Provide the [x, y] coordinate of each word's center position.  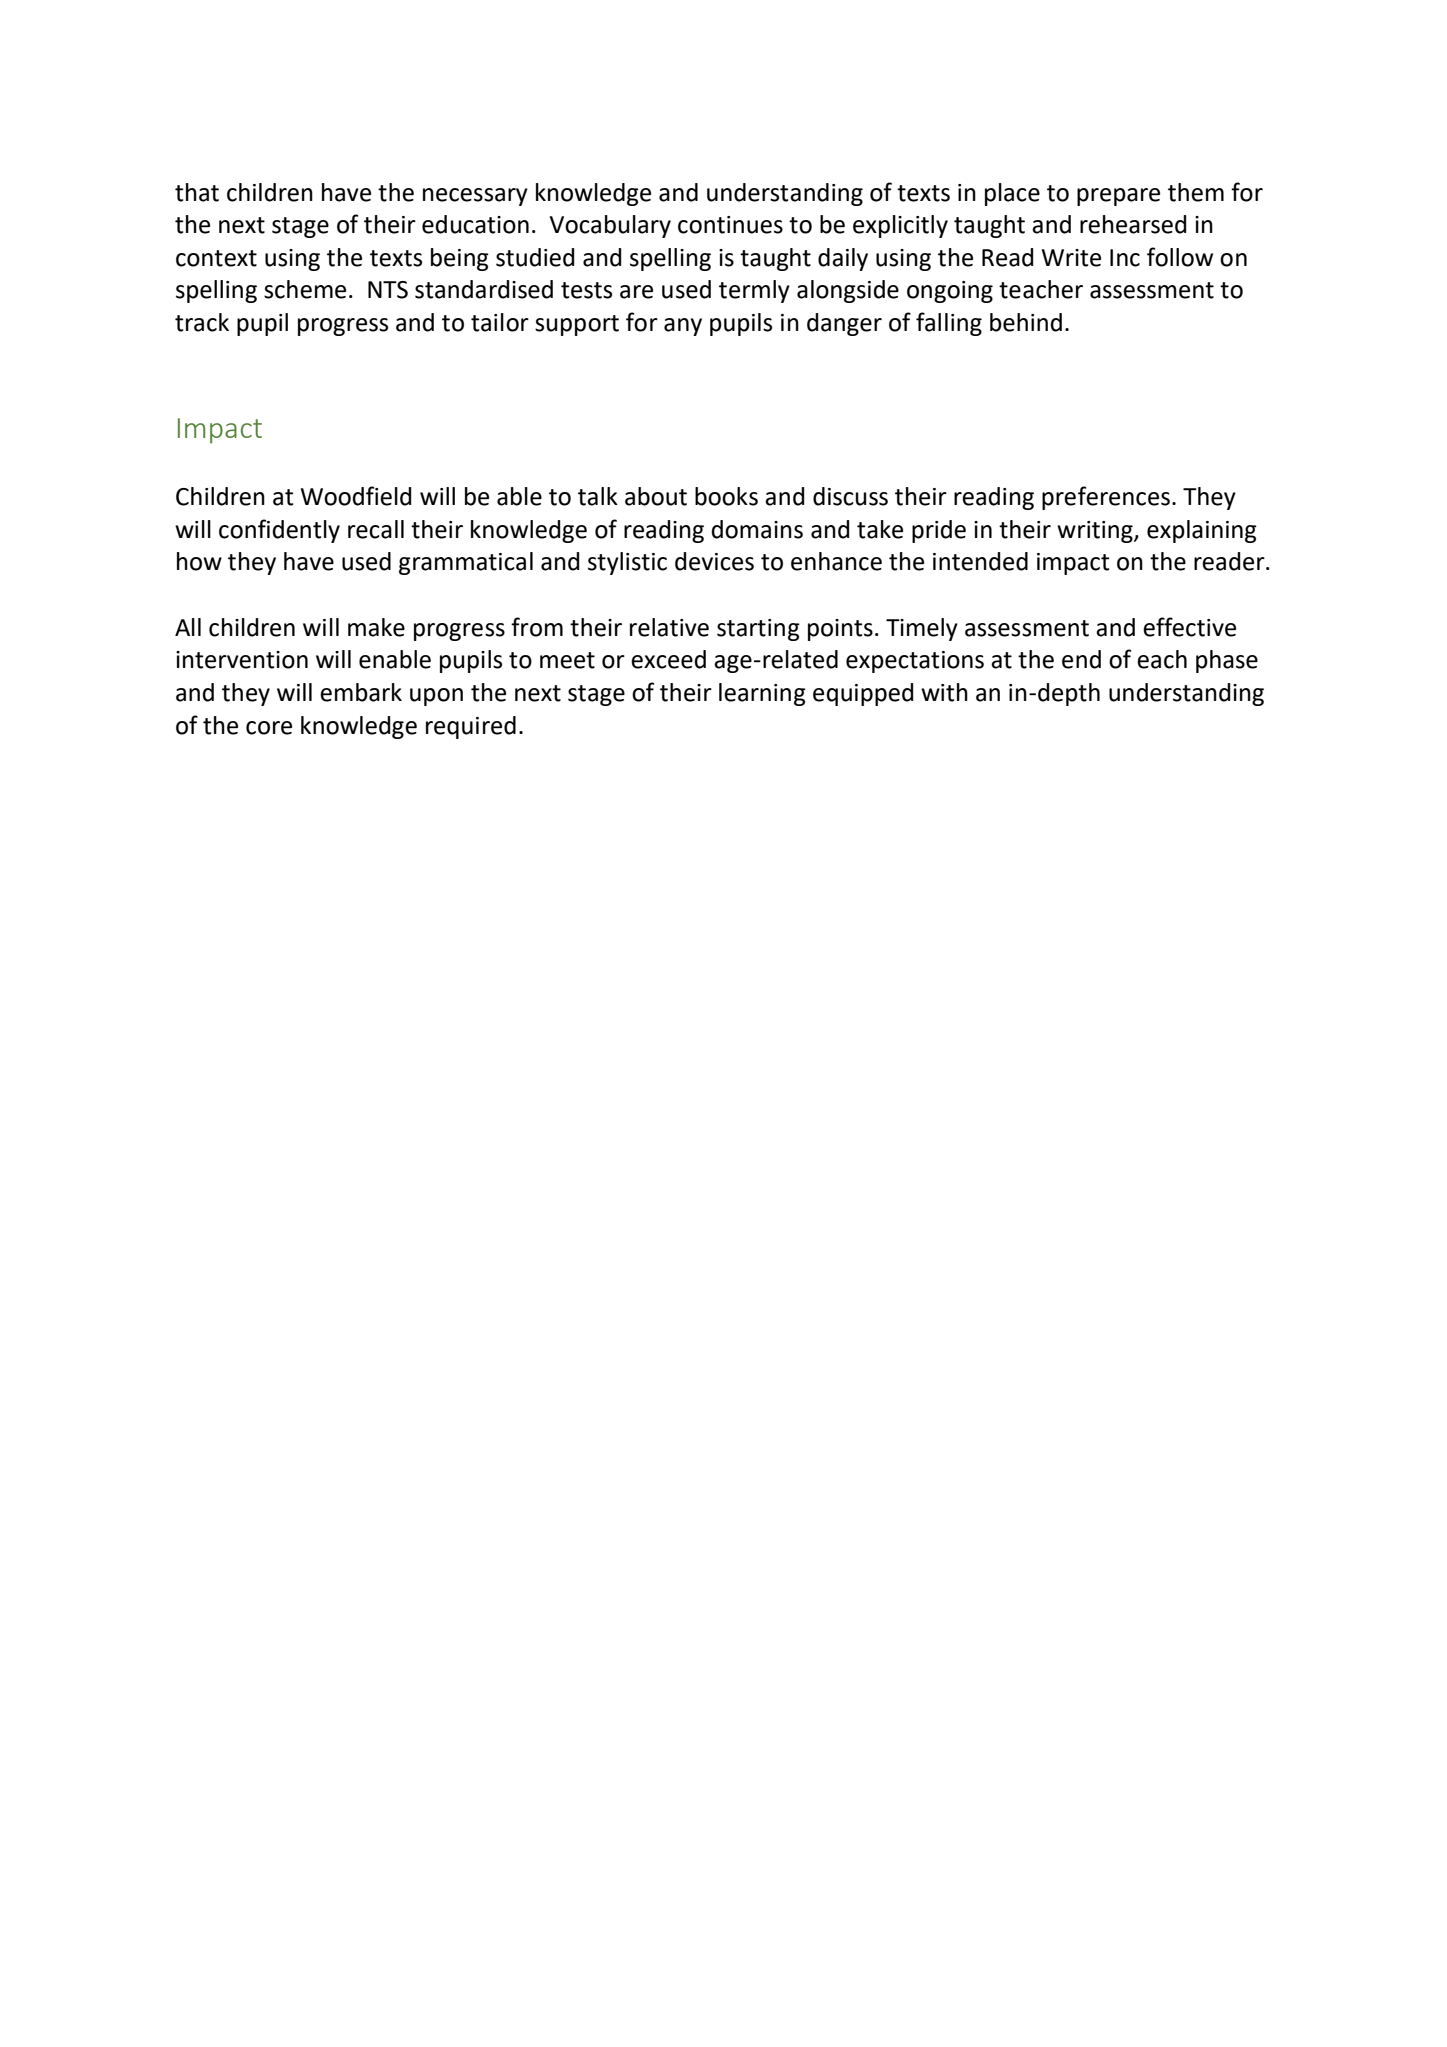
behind [1026, 322]
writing [1096, 532]
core [269, 728]
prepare [1118, 197]
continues [730, 225]
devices [714, 561]
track [202, 322]
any [683, 327]
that [197, 192]
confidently [279, 531]
